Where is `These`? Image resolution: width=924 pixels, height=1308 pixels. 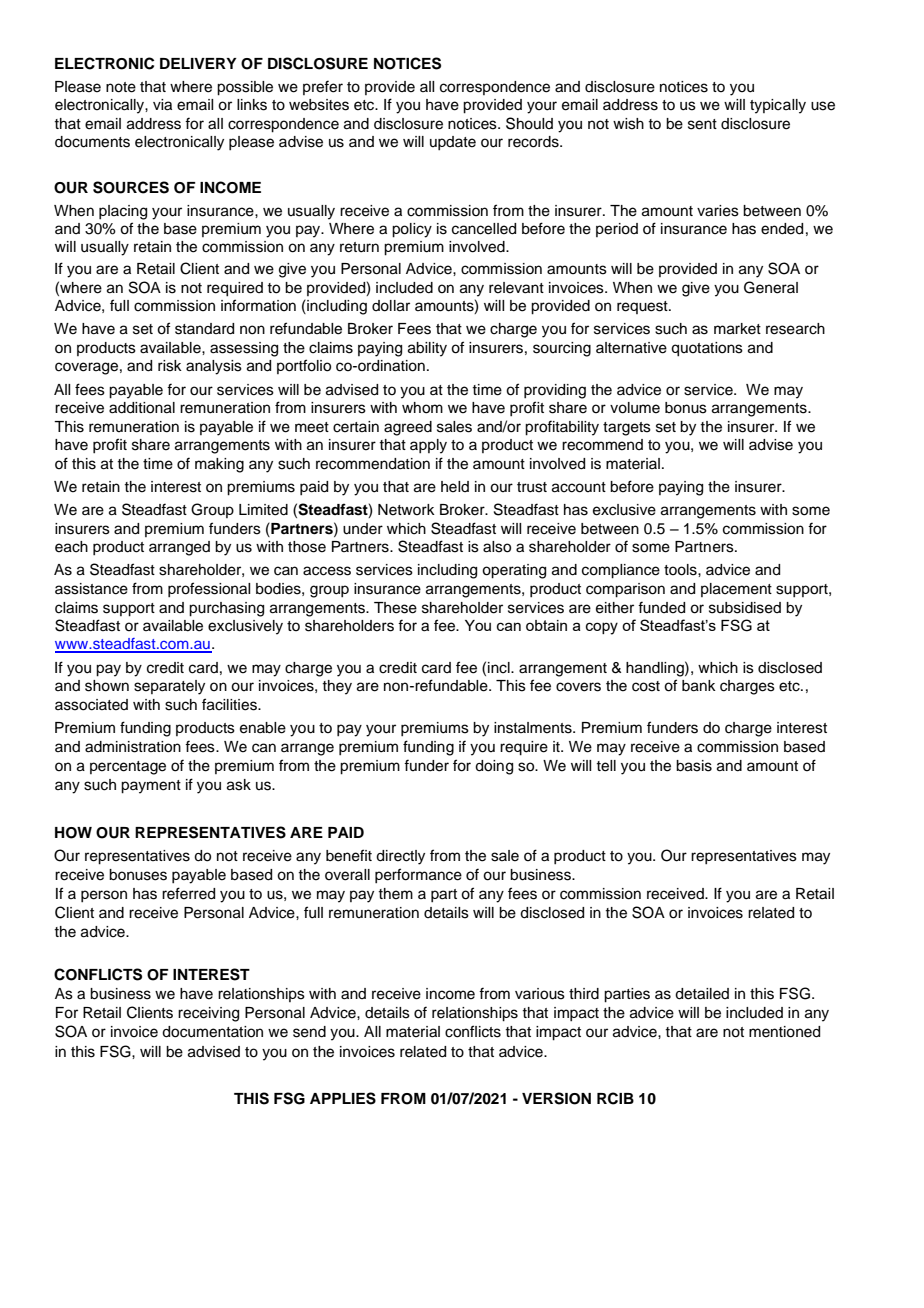
These is located at coordinates (395, 608).
